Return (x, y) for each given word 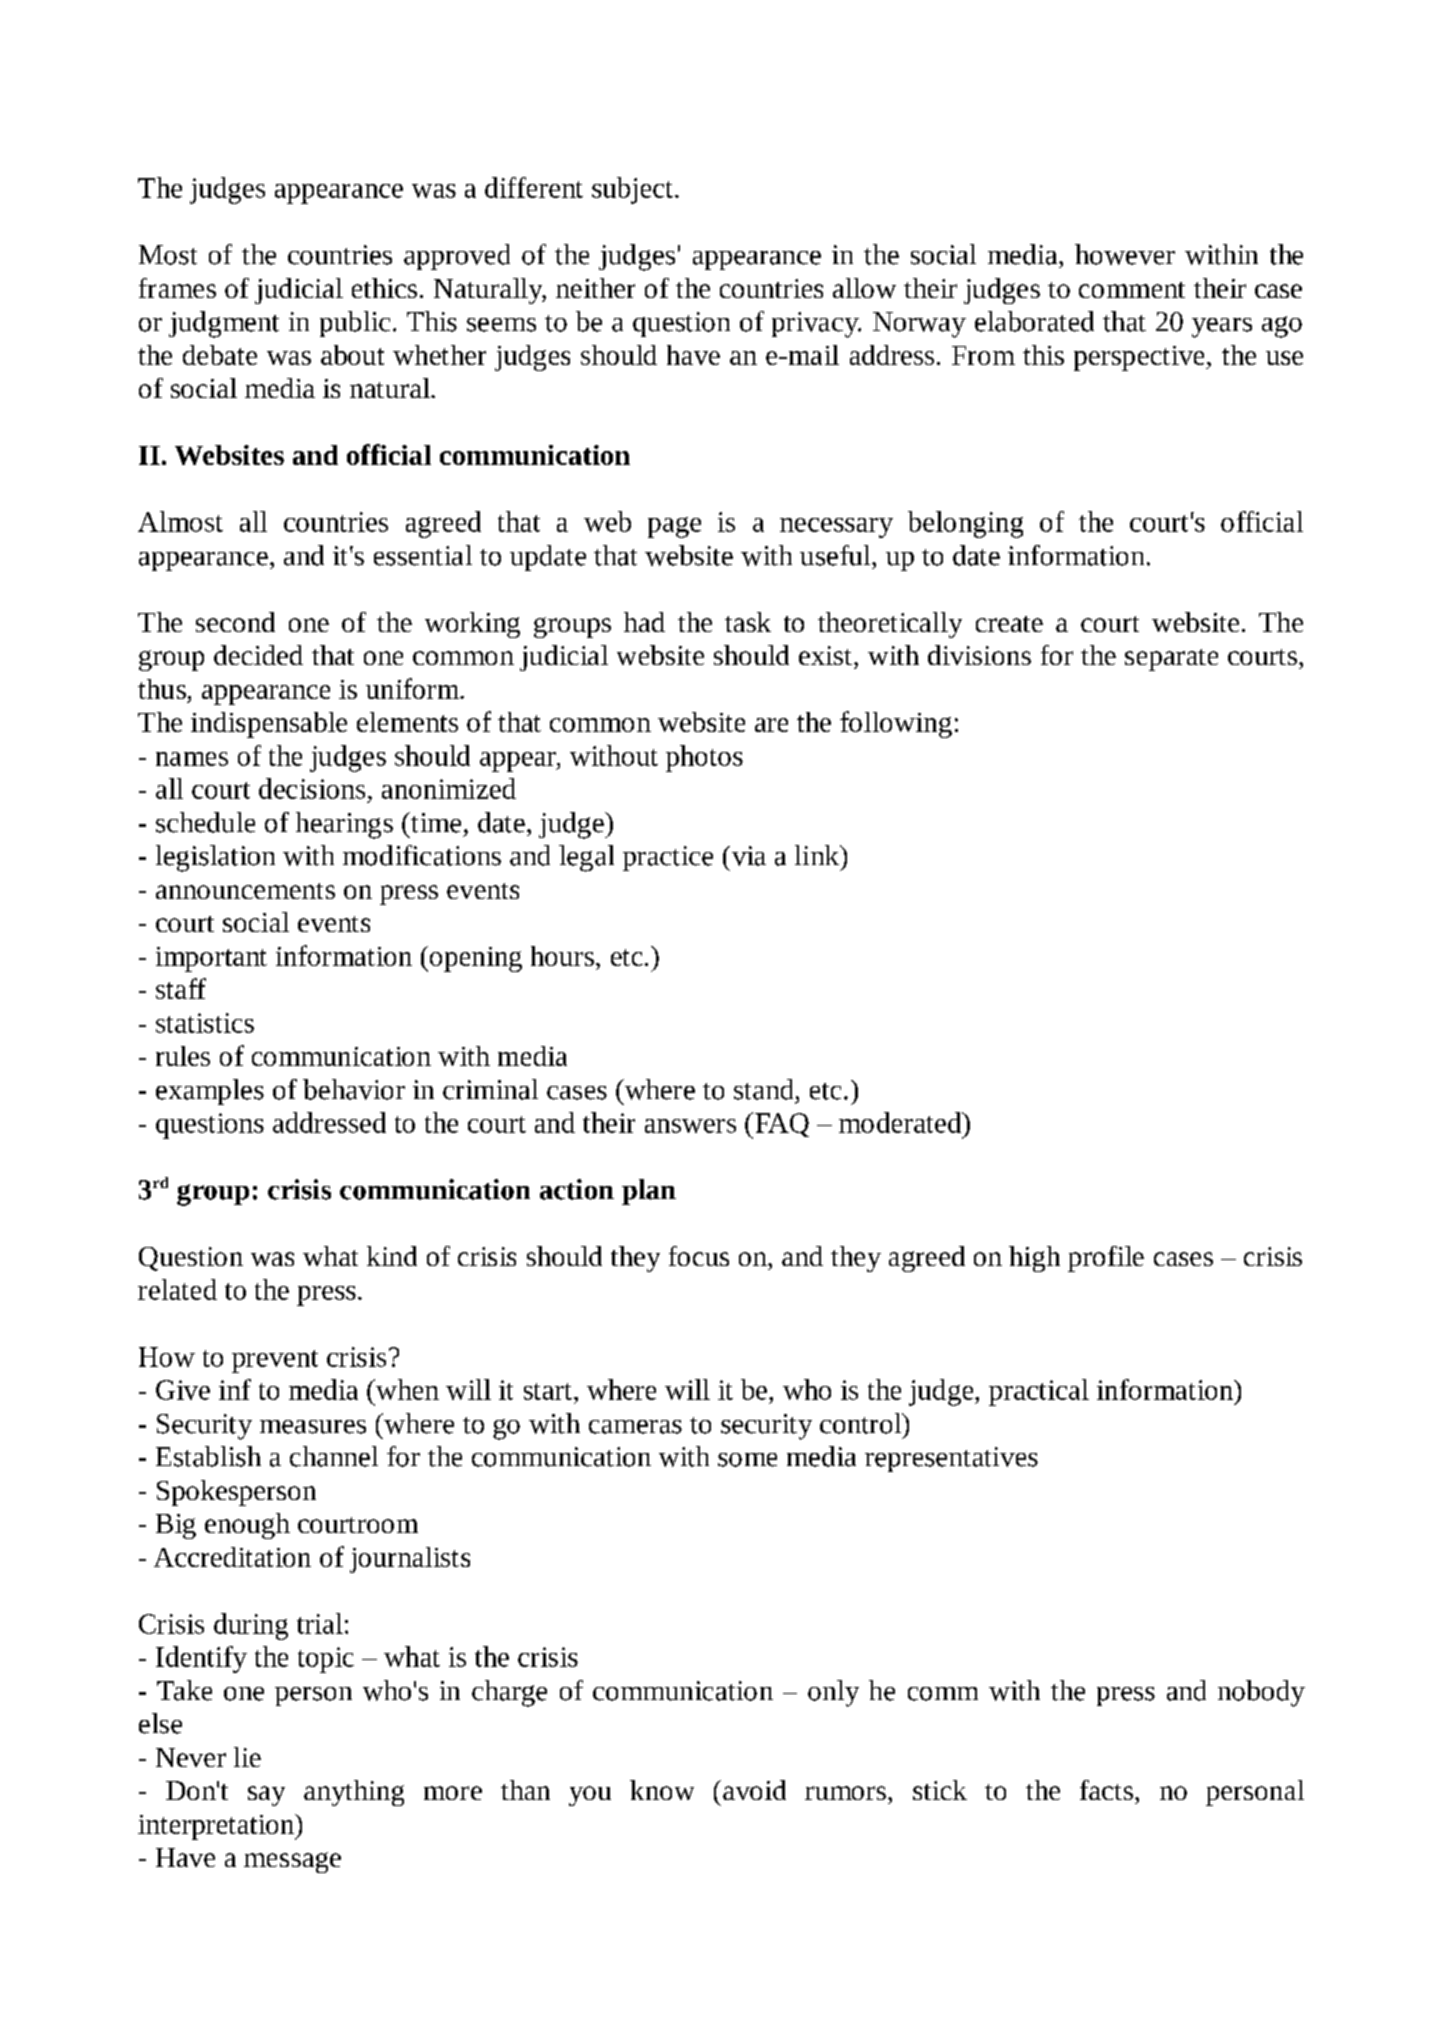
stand (763, 1089)
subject (632, 190)
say (266, 1796)
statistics (205, 1023)
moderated (901, 1122)
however (1125, 254)
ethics (384, 288)
